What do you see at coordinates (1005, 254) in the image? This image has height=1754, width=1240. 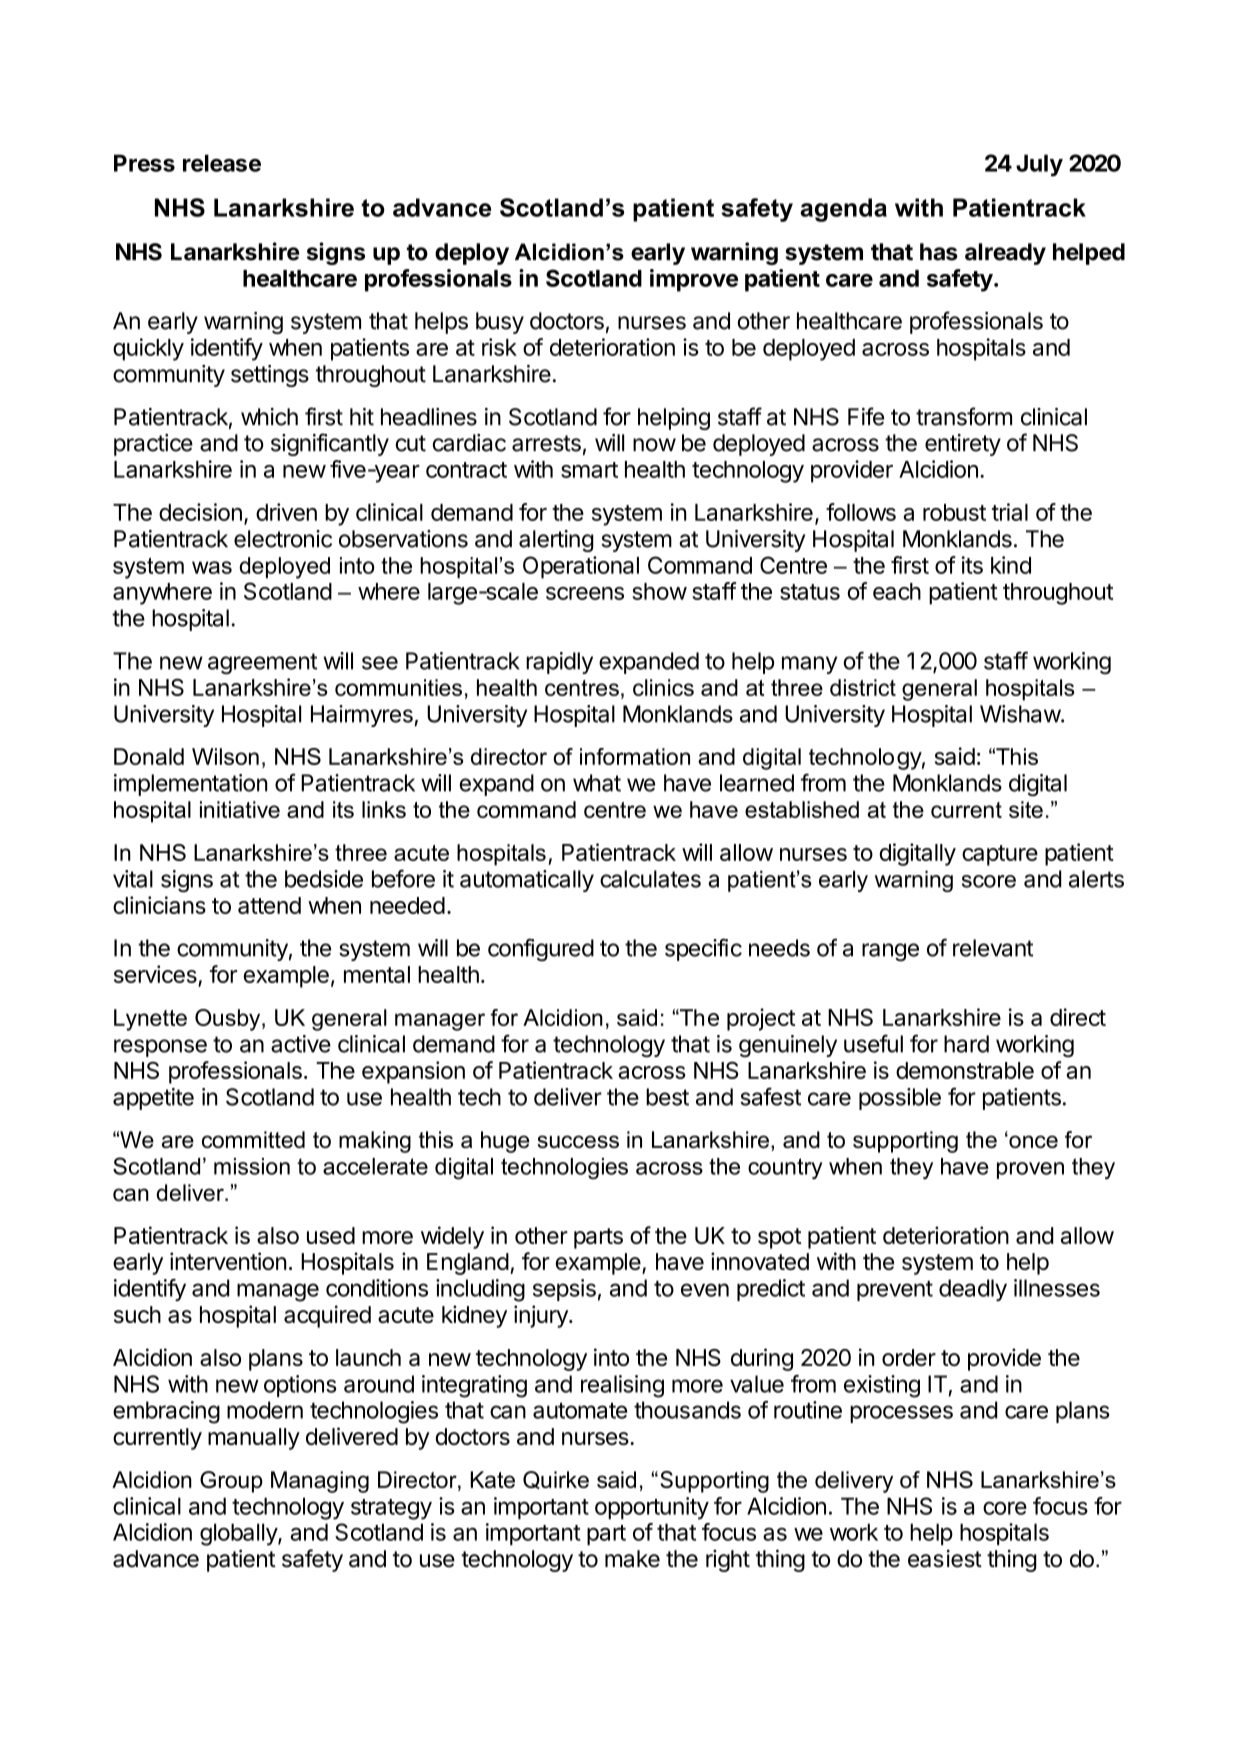 I see `already` at bounding box center [1005, 254].
